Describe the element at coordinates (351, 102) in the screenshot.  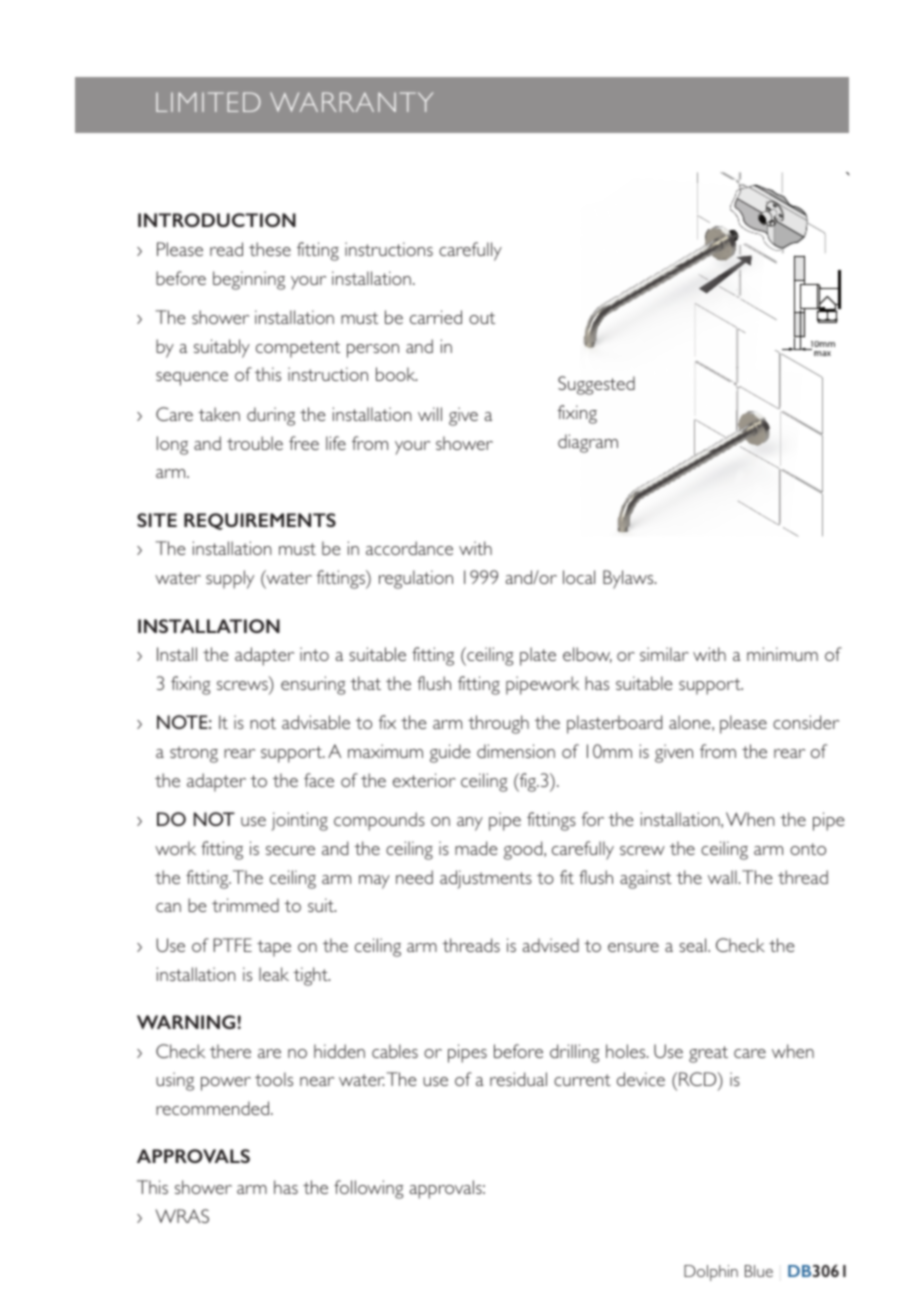
I see `WARRANTY` at that location.
